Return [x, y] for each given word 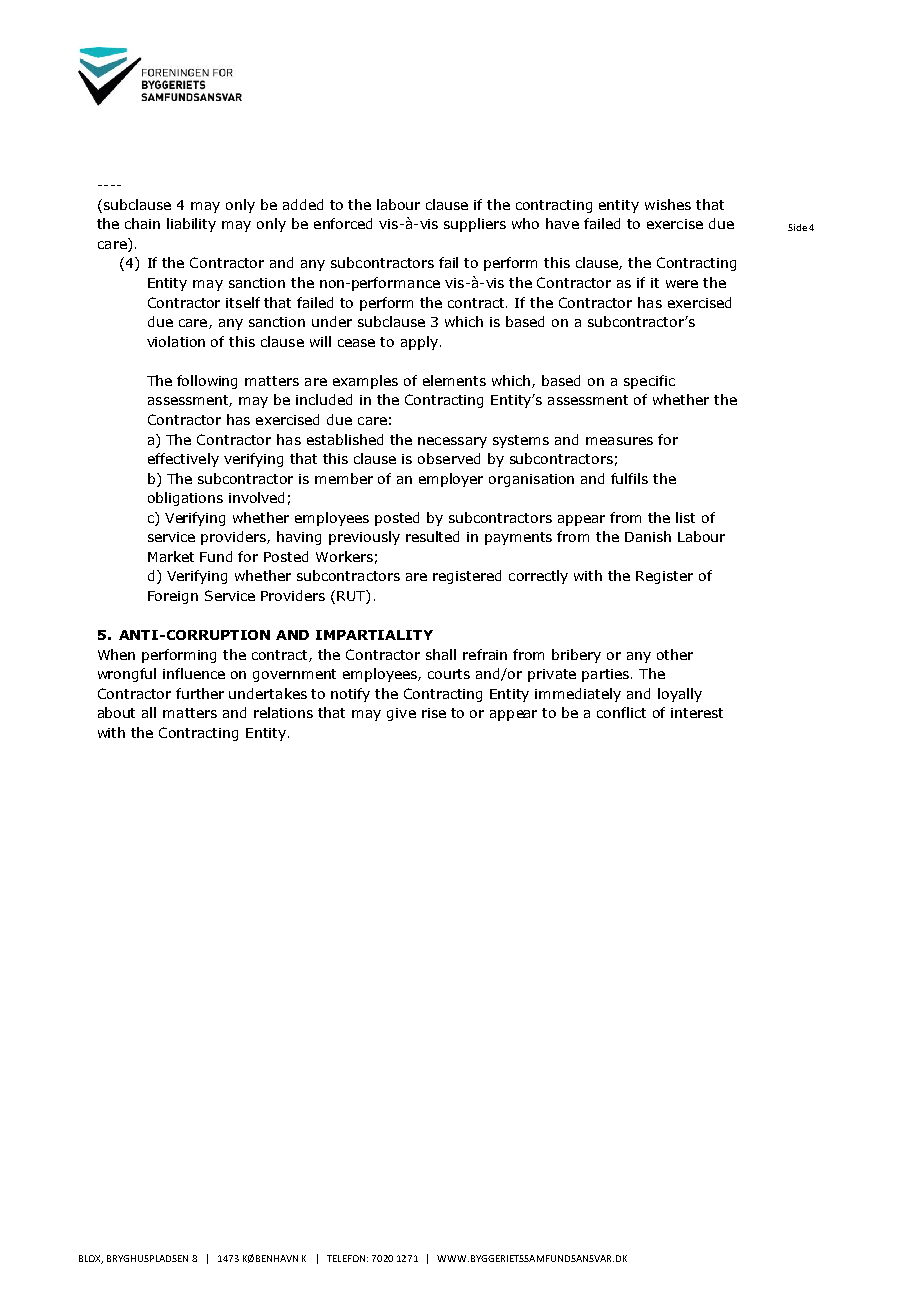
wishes [668, 204]
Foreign [173, 597]
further [200, 693]
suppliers [475, 225]
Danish [648, 536]
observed [449, 458]
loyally [680, 695]
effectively [183, 460]
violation [176, 341]
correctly [538, 577]
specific [649, 382]
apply [419, 343]
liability [191, 225]
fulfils [629, 478]
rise [434, 713]
